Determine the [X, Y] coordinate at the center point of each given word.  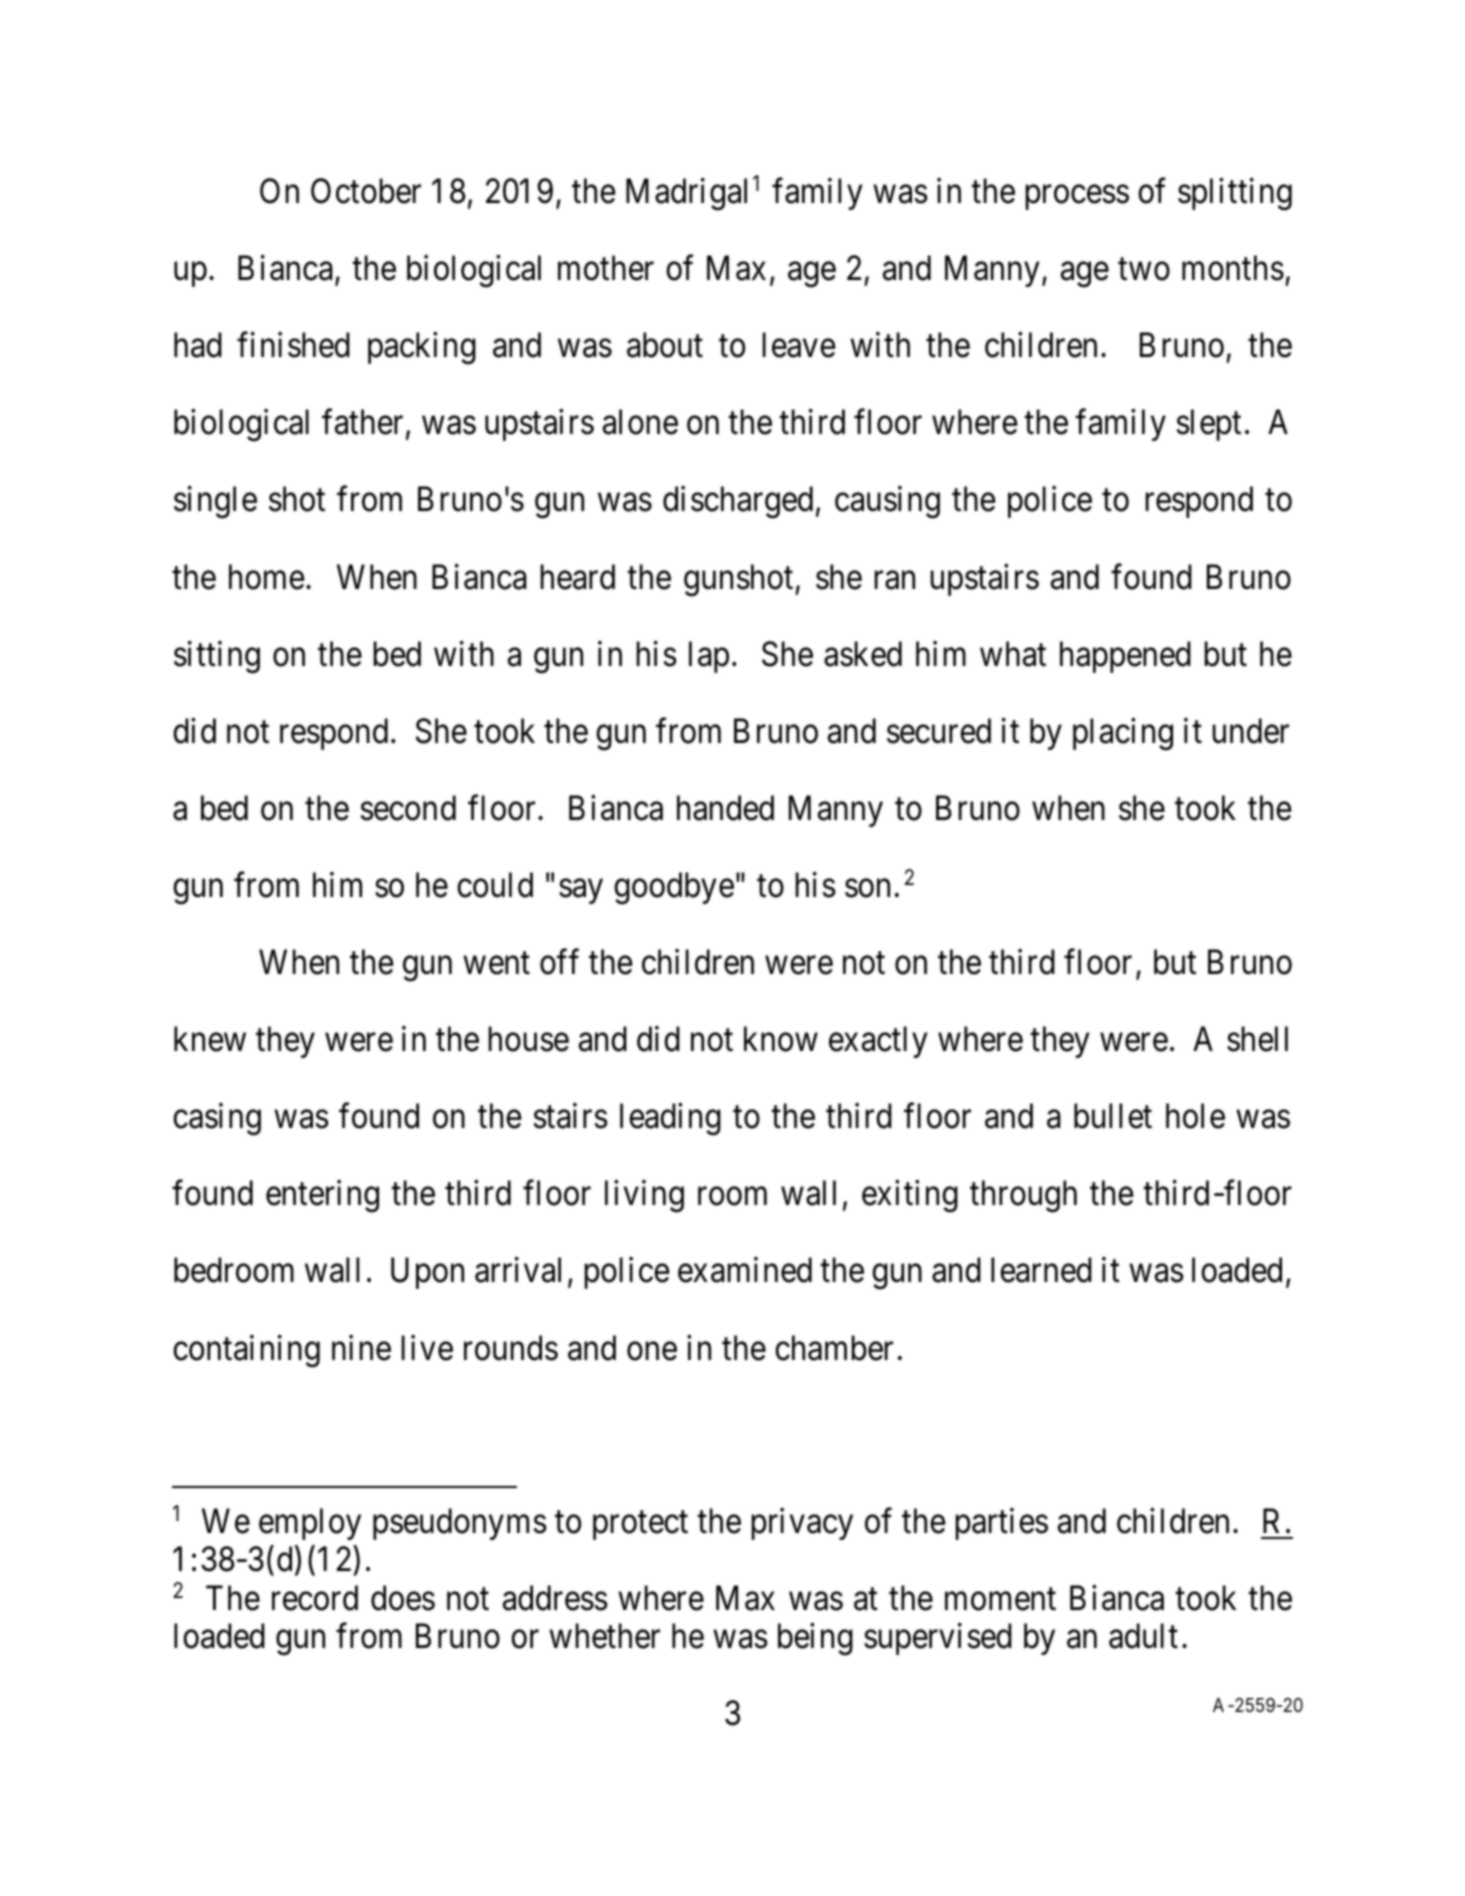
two [1144, 270]
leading [670, 1119]
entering [322, 1196]
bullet [1113, 1116]
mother [606, 268]
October [366, 191]
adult [1143, 1636]
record [315, 1598]
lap [709, 657]
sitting [217, 657]
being [815, 1639]
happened [1125, 657]
